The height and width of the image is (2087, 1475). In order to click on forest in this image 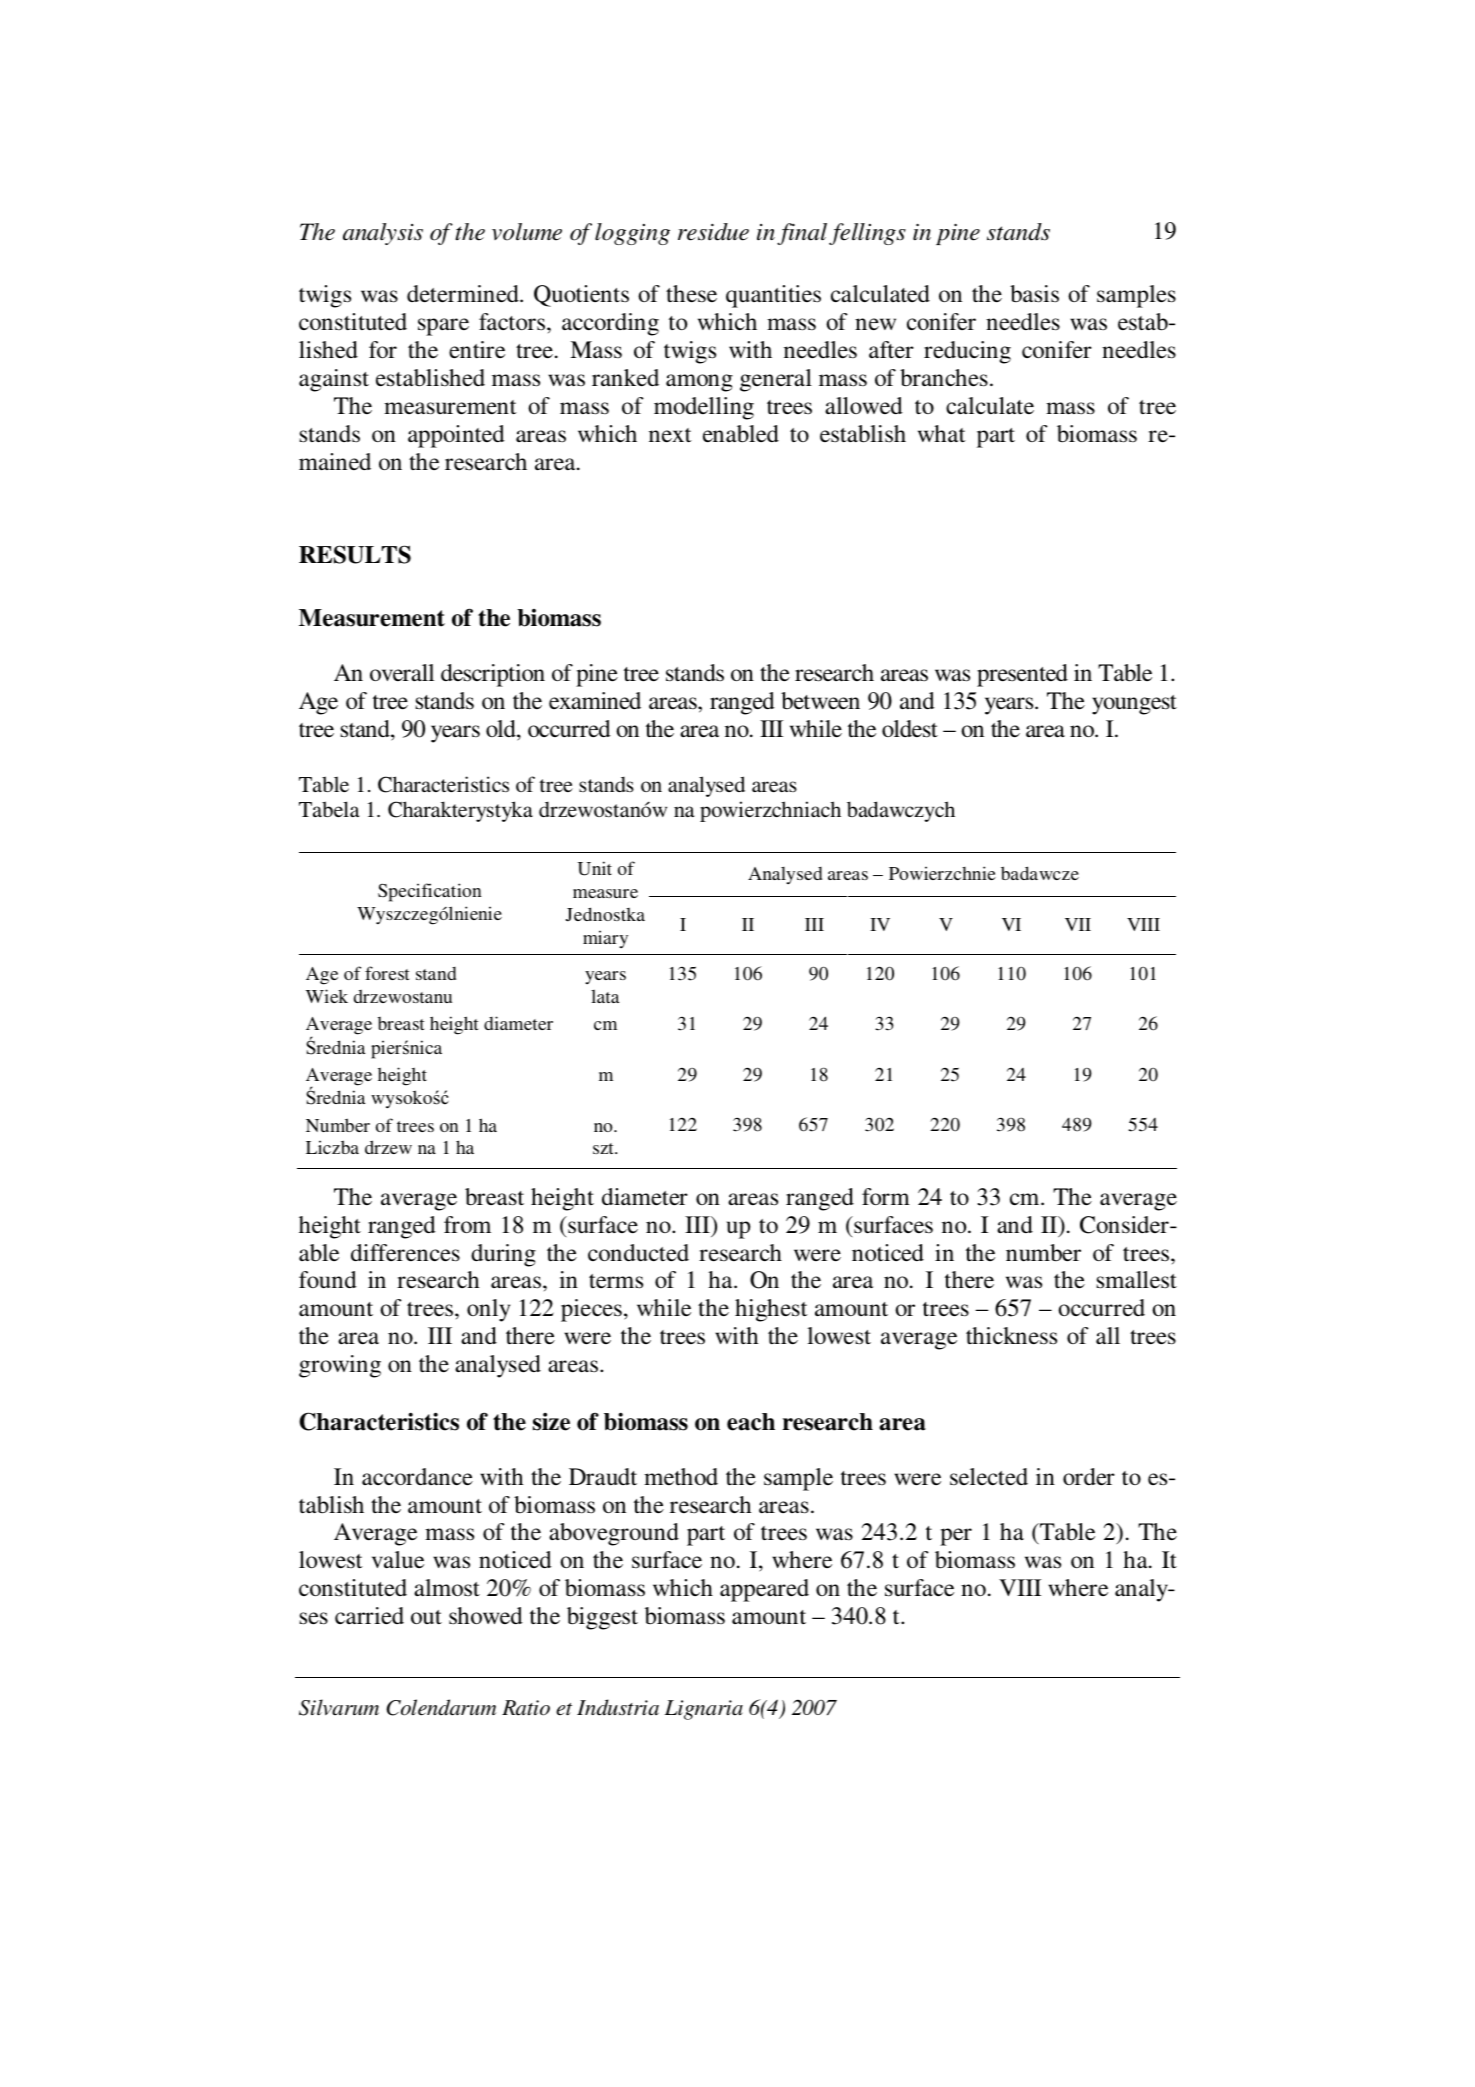, I will do `click(387, 973)`.
